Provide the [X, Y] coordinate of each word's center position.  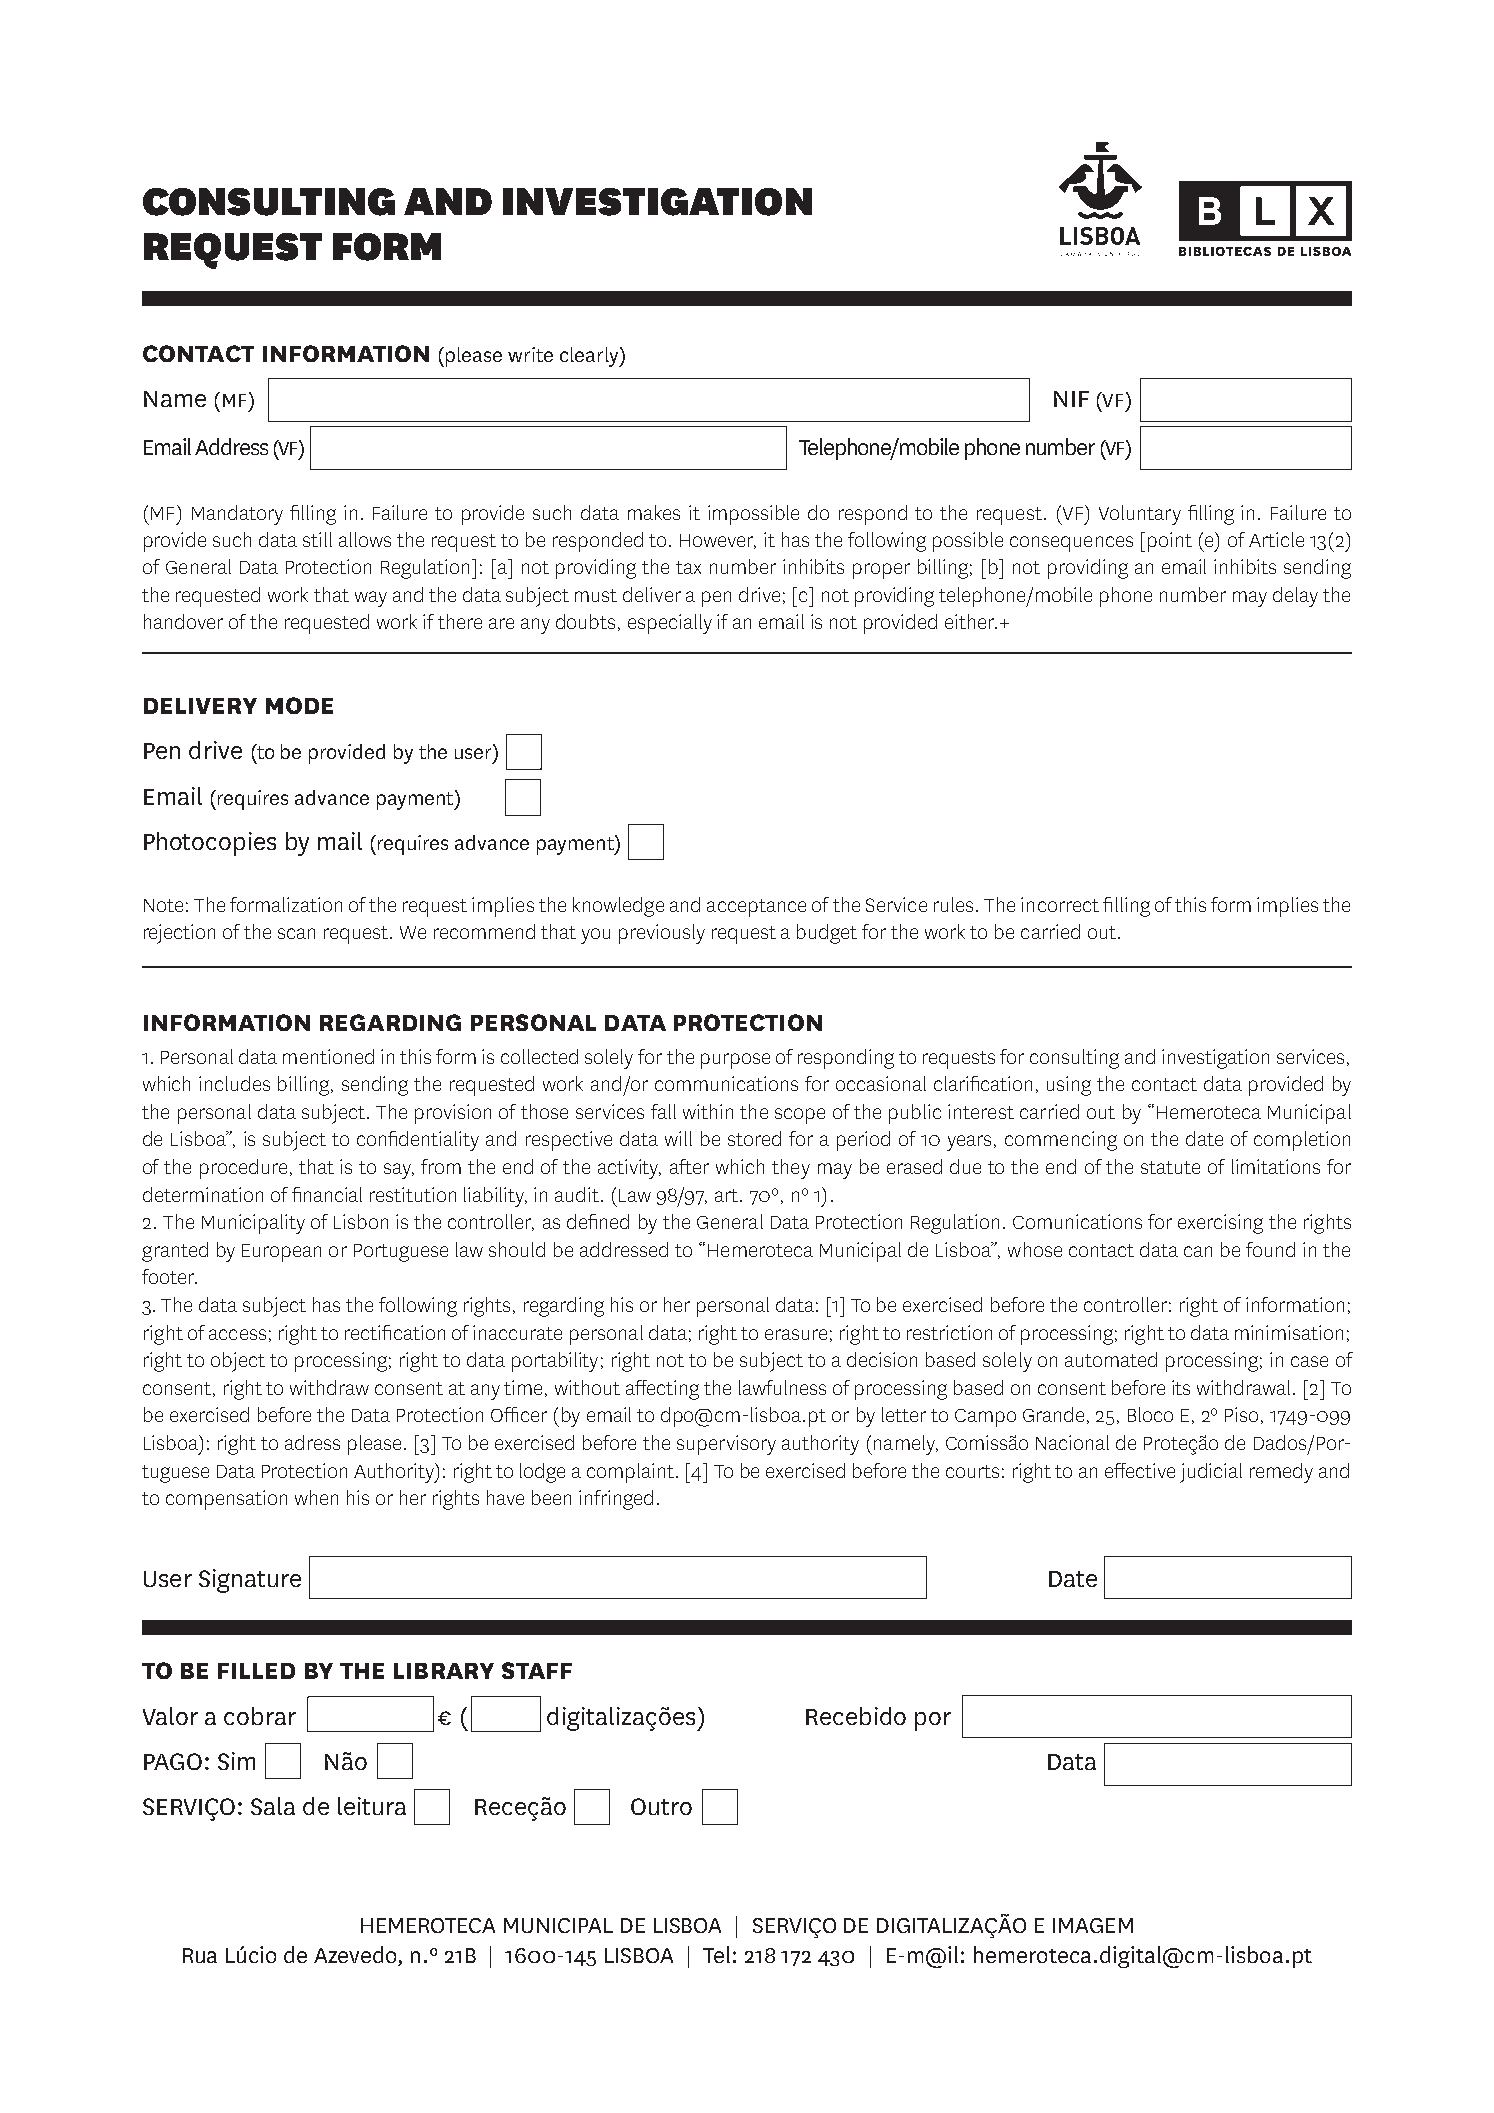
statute [1170, 1167]
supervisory [726, 1445]
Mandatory [237, 515]
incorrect [1060, 904]
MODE [299, 705]
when [316, 1497]
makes [654, 512]
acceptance [756, 908]
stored [754, 1138]
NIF [1071, 399]
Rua [200, 1955]
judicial [1211, 1473]
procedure [243, 1169]
